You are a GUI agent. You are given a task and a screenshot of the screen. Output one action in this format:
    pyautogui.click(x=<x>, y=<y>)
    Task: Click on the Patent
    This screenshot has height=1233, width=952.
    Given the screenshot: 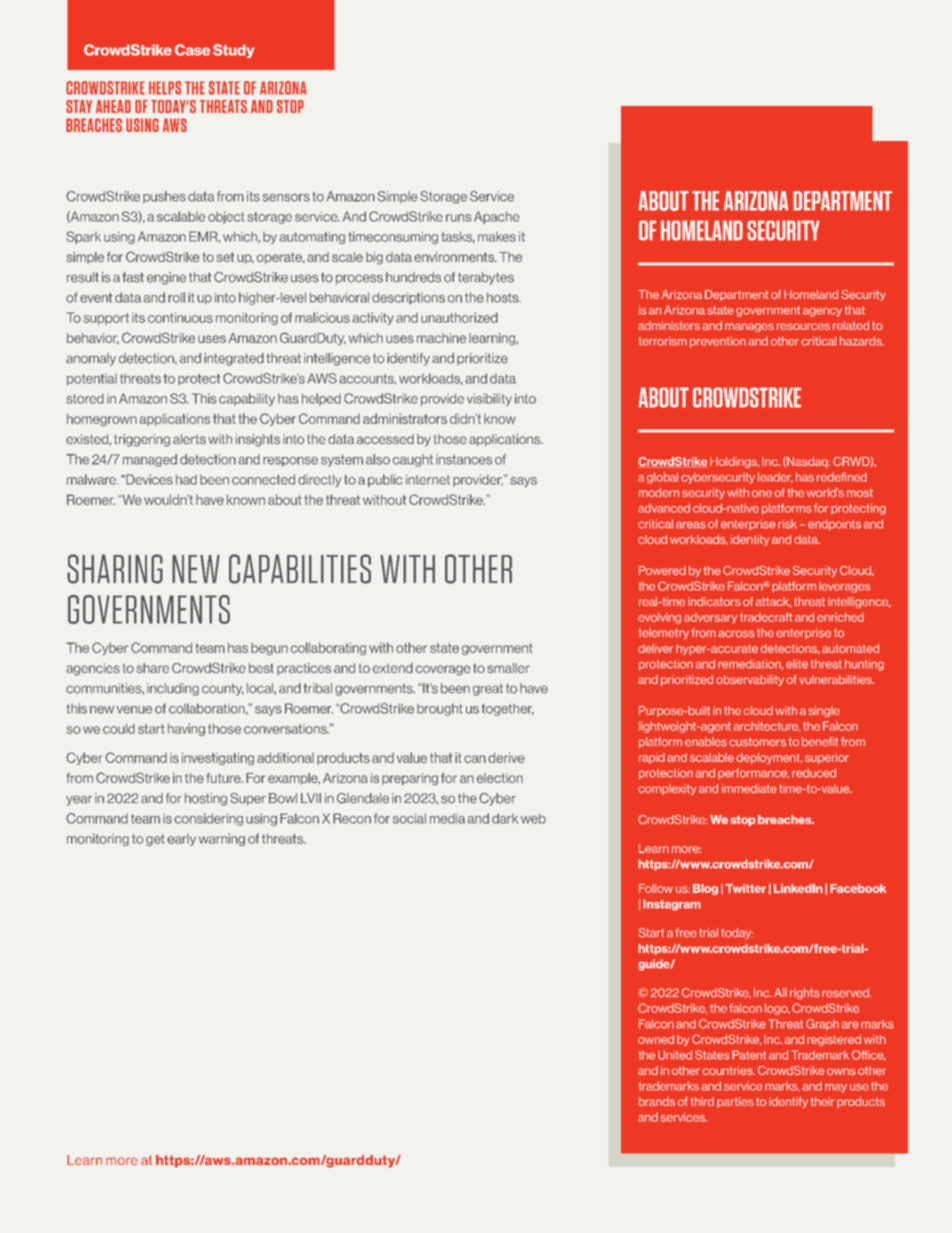 What is the action you would take?
    pyautogui.click(x=749, y=1055)
